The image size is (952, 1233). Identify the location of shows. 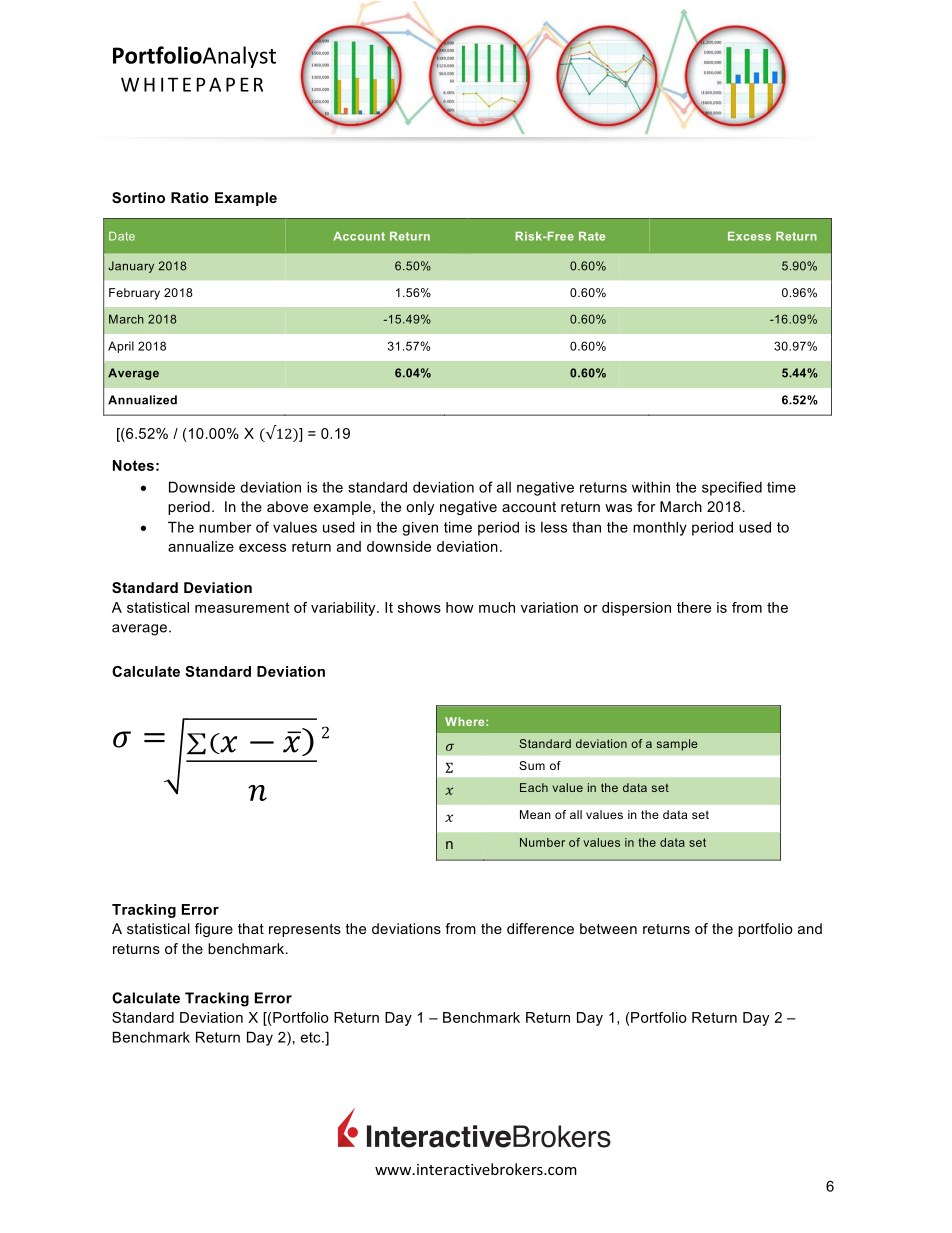
(419, 607).
